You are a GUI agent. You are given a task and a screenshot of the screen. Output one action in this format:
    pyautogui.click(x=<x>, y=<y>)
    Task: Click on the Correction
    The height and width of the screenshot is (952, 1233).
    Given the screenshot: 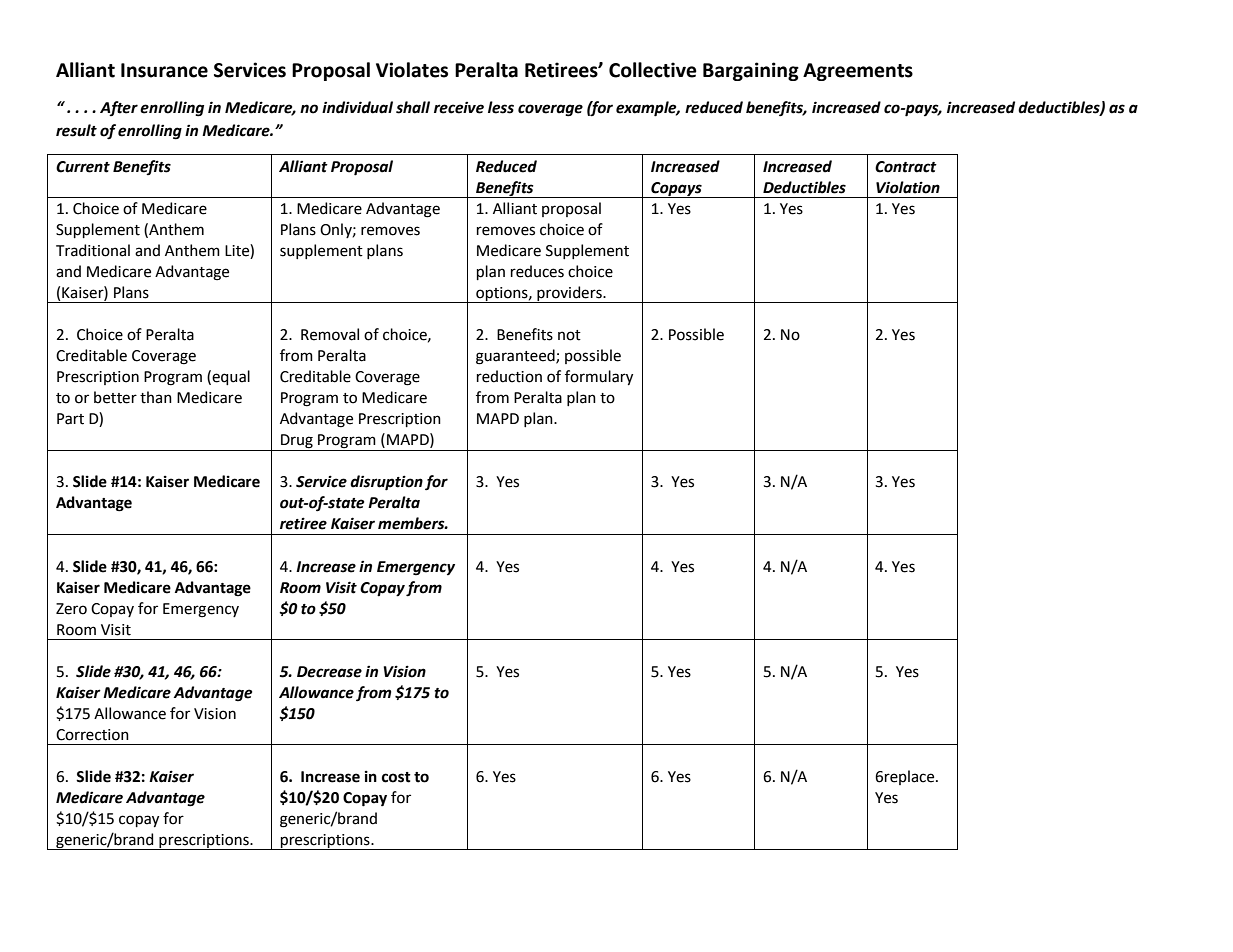 What is the action you would take?
    pyautogui.click(x=92, y=735)
